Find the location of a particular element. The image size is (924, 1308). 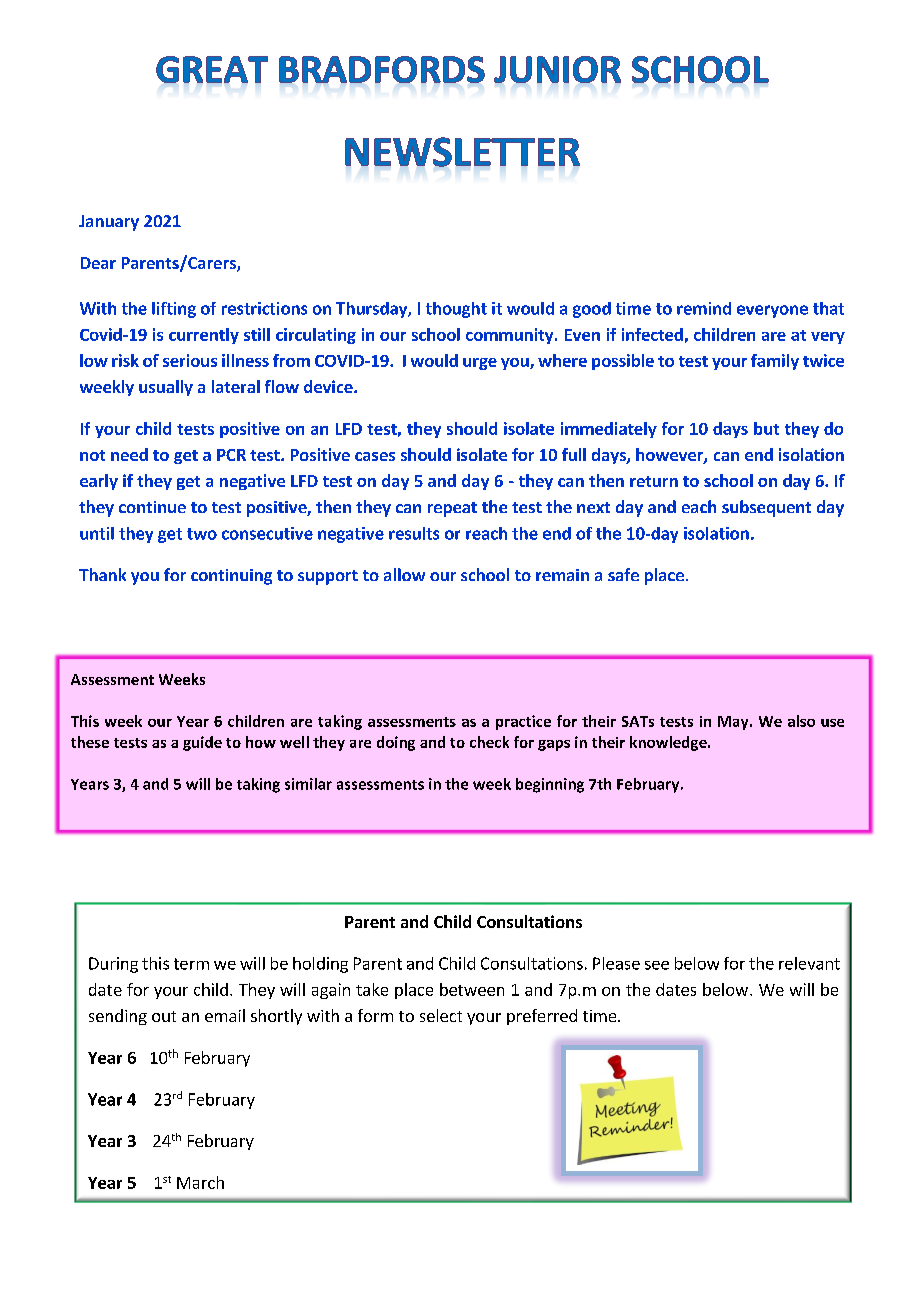

March is located at coordinates (200, 1182).
